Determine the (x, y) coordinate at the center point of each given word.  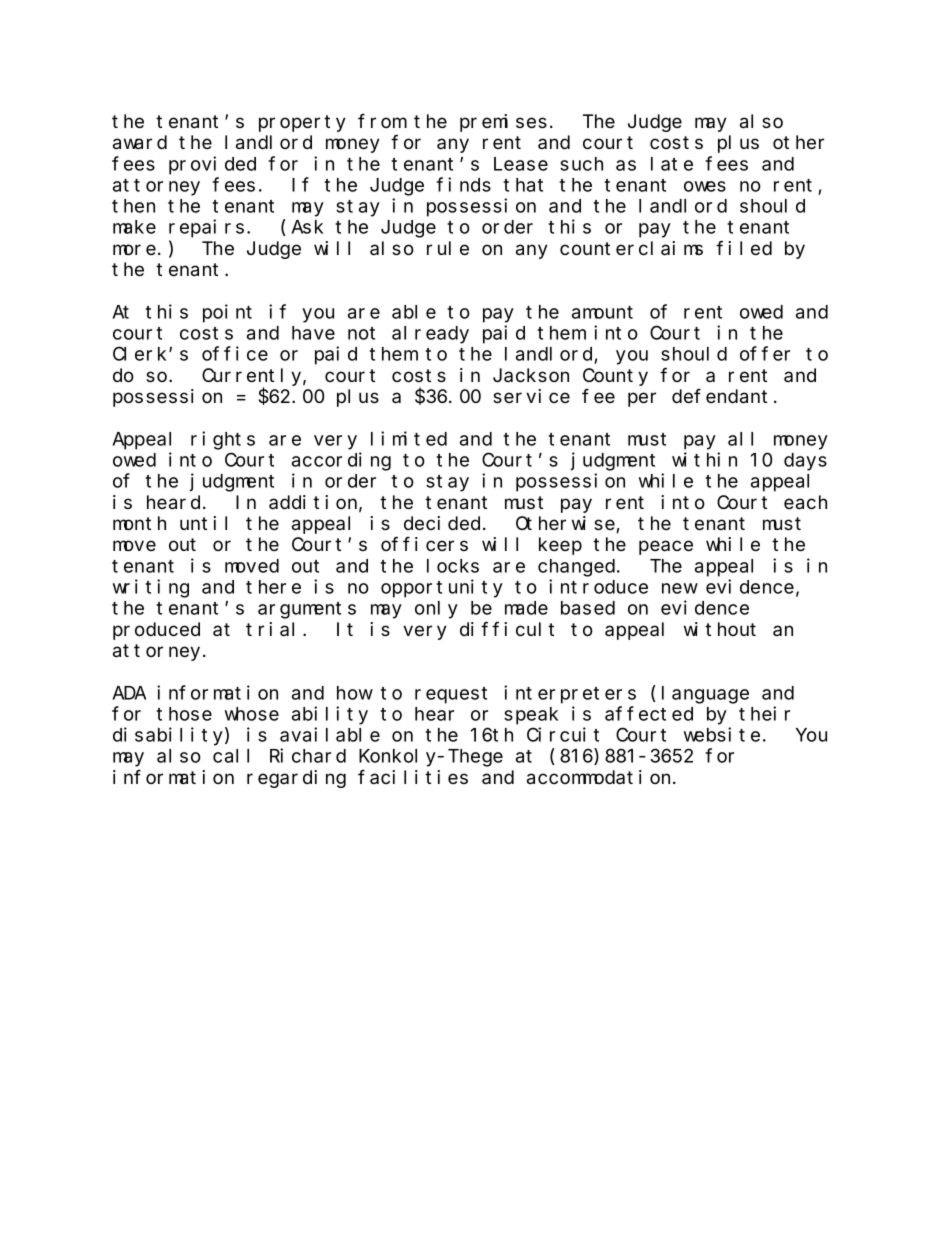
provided (212, 165)
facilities (413, 777)
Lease (521, 164)
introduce (598, 586)
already (430, 335)
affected (649, 714)
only (436, 610)
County (615, 377)
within (704, 459)
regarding (296, 779)
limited (409, 438)
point (227, 313)
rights (223, 440)
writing (151, 588)
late (672, 164)
